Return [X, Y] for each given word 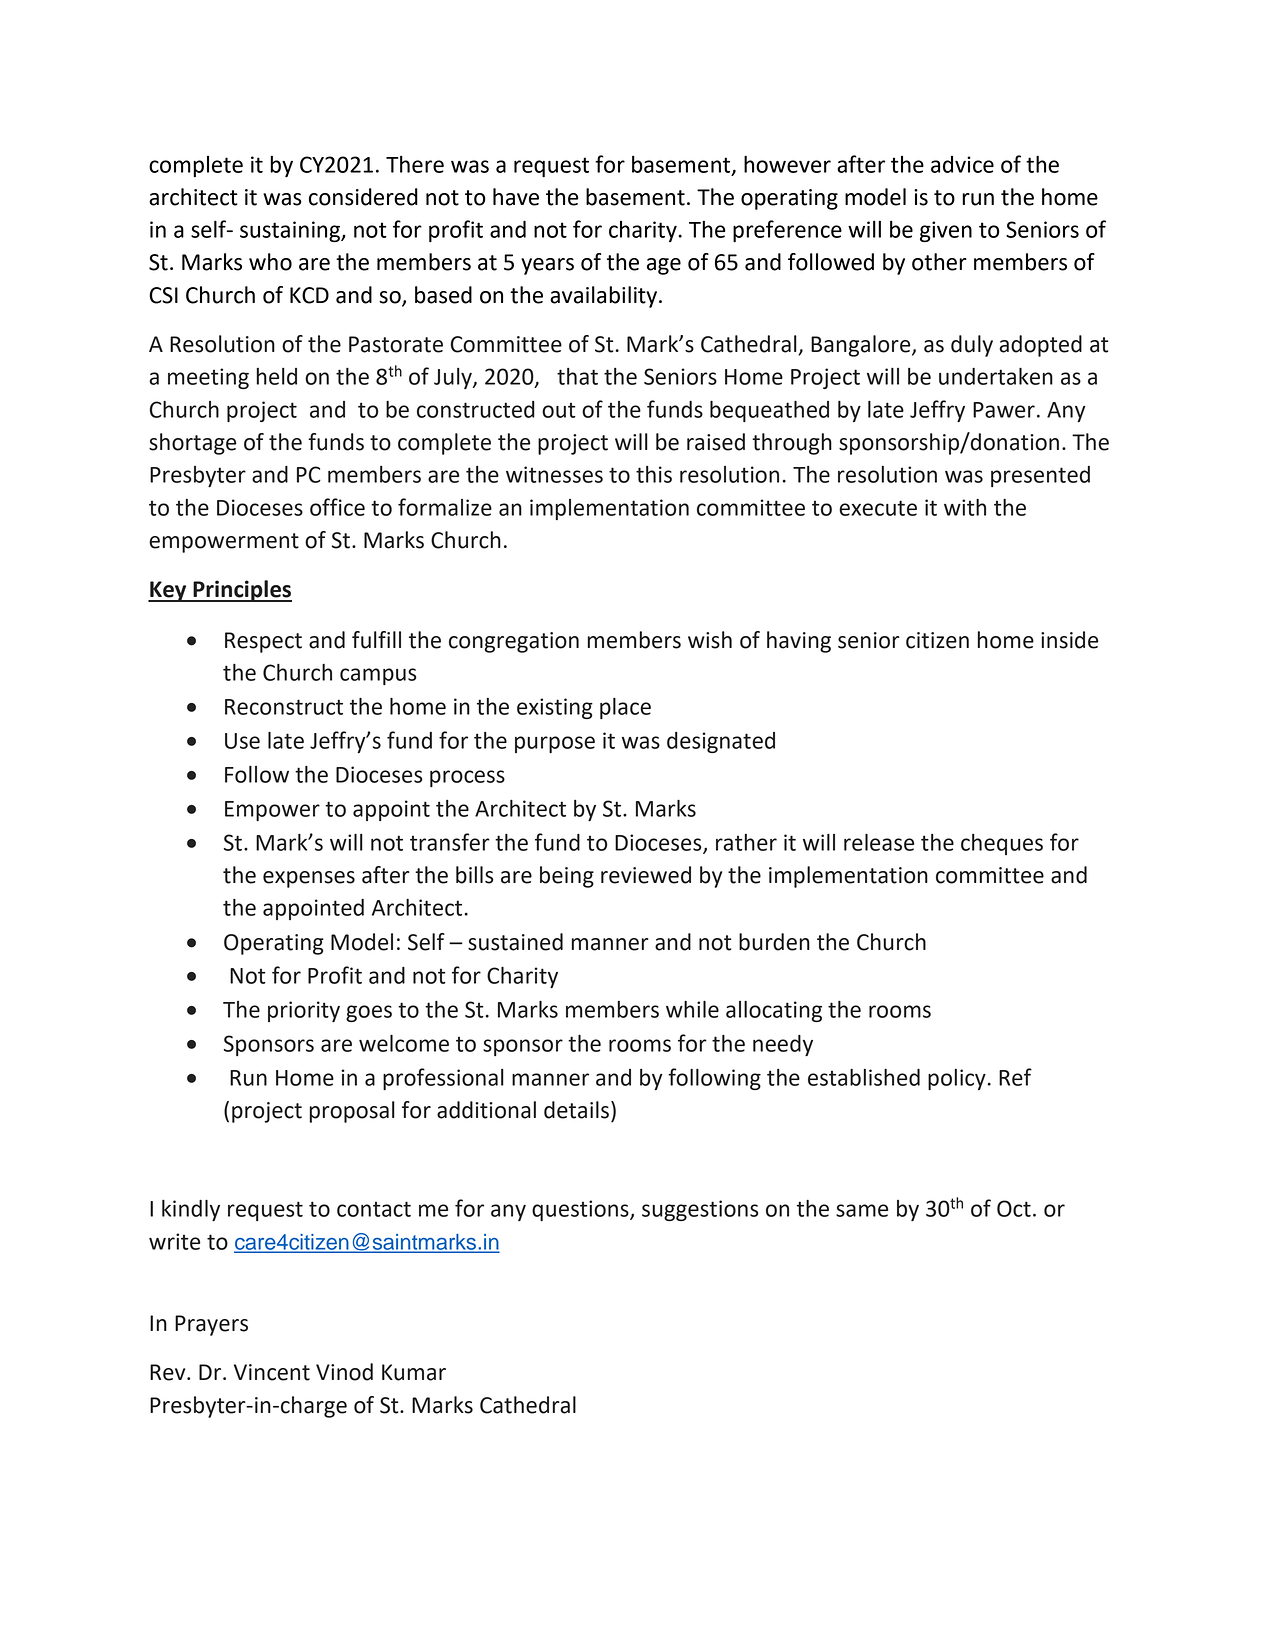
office [337, 507]
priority [304, 1011]
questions [581, 1210]
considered [363, 197]
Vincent [272, 1372]
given [946, 231]
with [965, 507]
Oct [1014, 1208]
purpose [555, 744]
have [516, 197]
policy [957, 1079]
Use [242, 741]
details [576, 1110]
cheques [1002, 844]
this [654, 474]
